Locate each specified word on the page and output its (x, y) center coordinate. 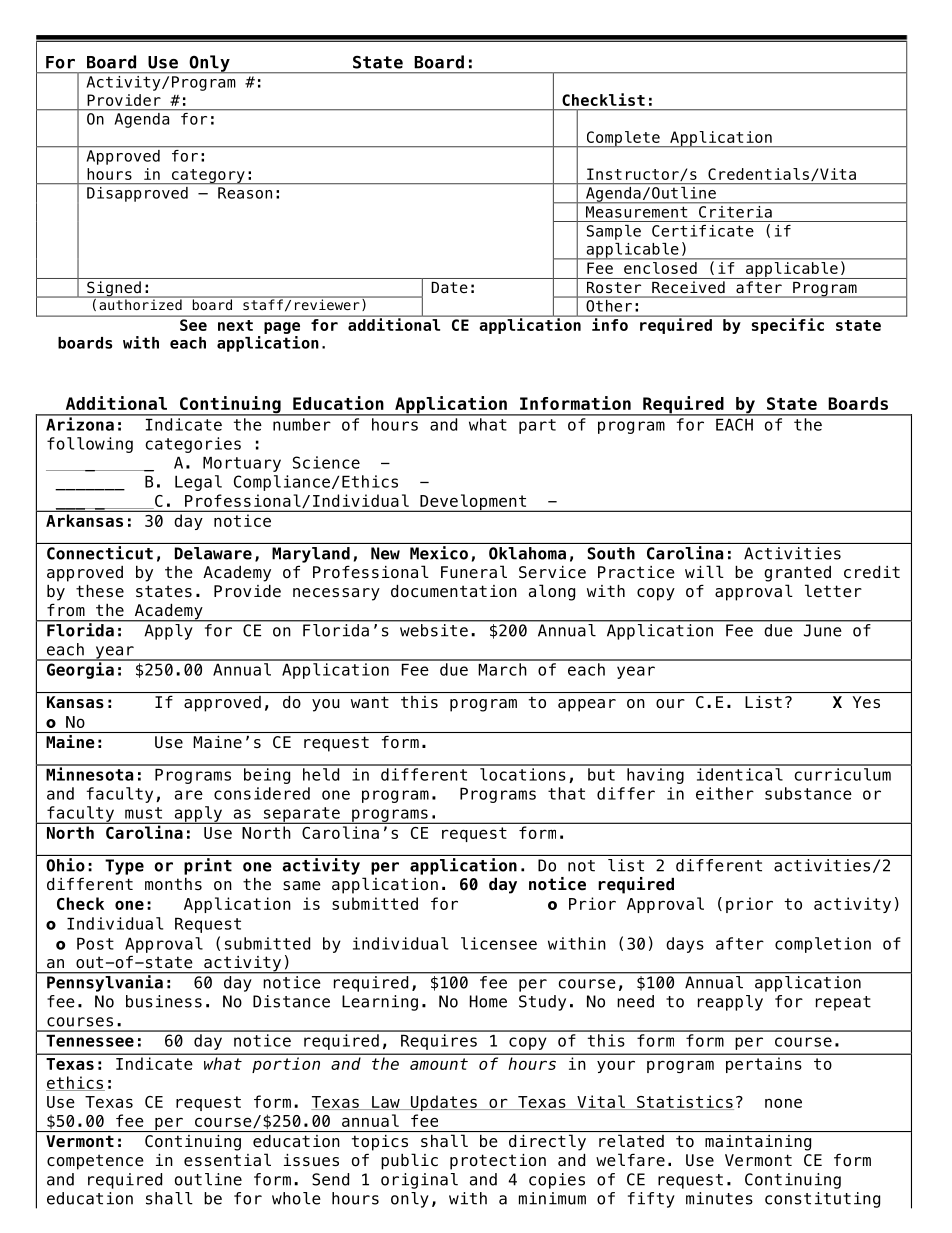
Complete (623, 139)
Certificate (703, 231)
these (100, 591)
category (208, 176)
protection (498, 1162)
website (434, 630)
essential (227, 1160)
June (822, 630)
